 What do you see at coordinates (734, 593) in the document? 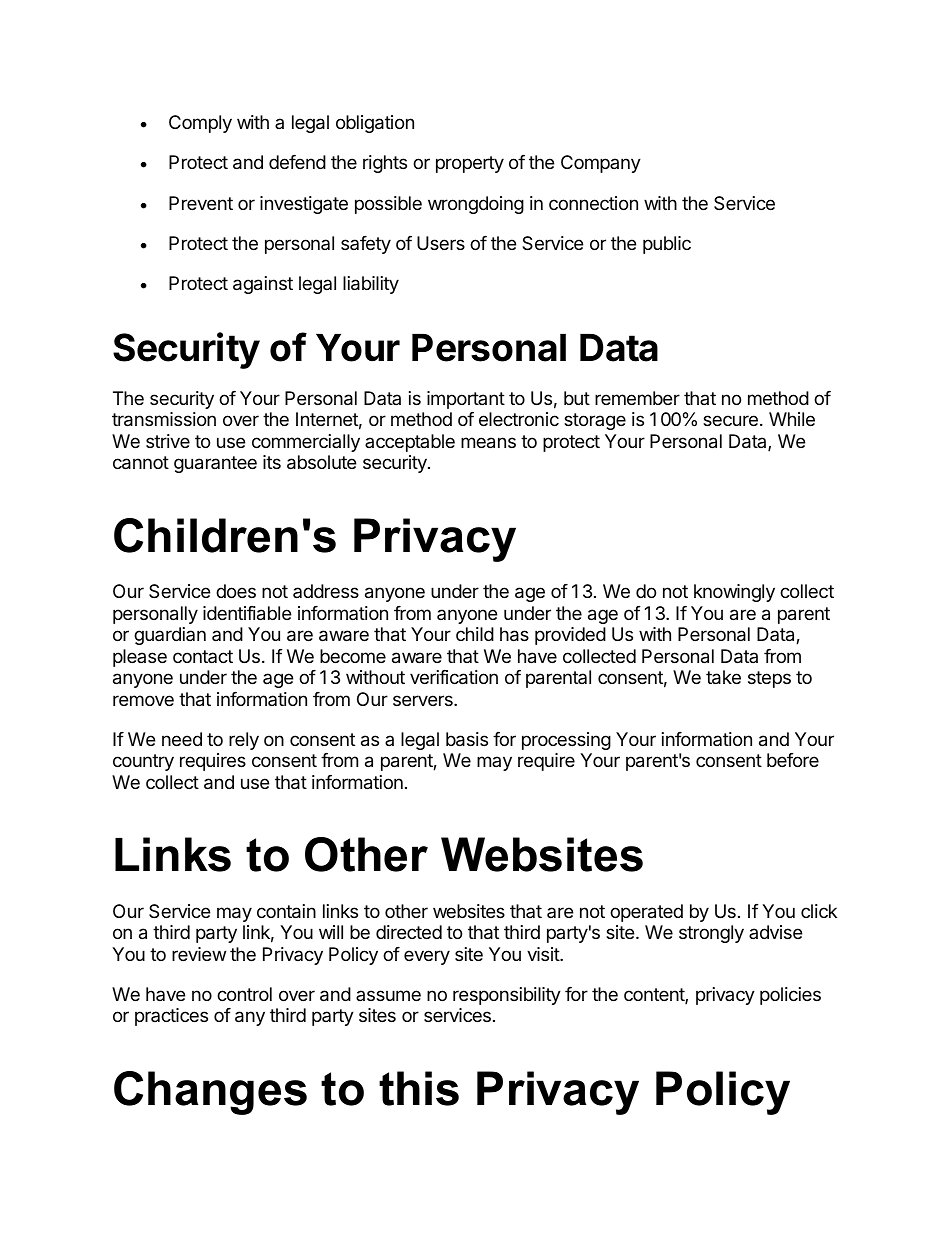
I see `knowingly` at bounding box center [734, 593].
